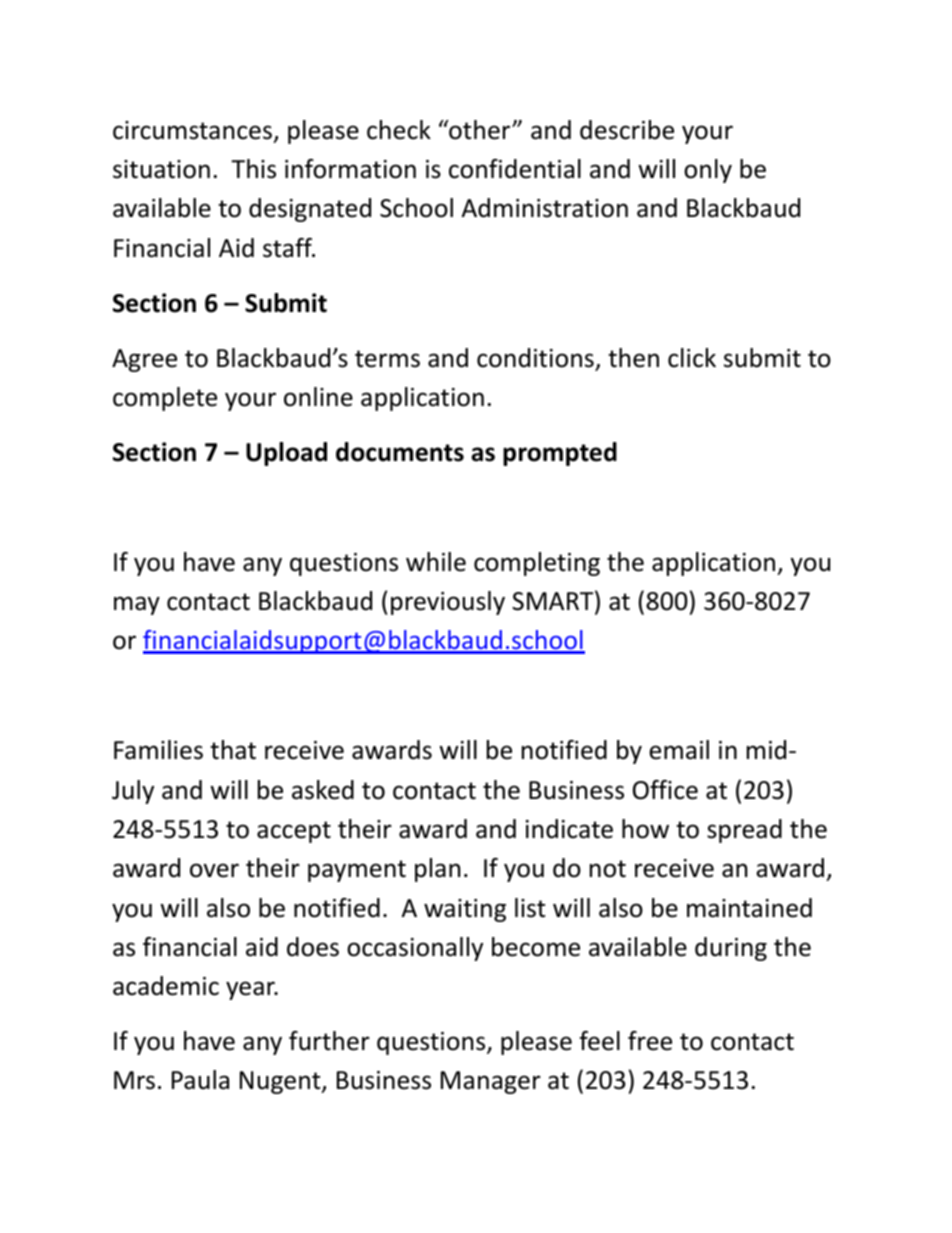 The image size is (952, 1233). Describe the element at coordinates (233, 750) in the screenshot. I see `that` at that location.
